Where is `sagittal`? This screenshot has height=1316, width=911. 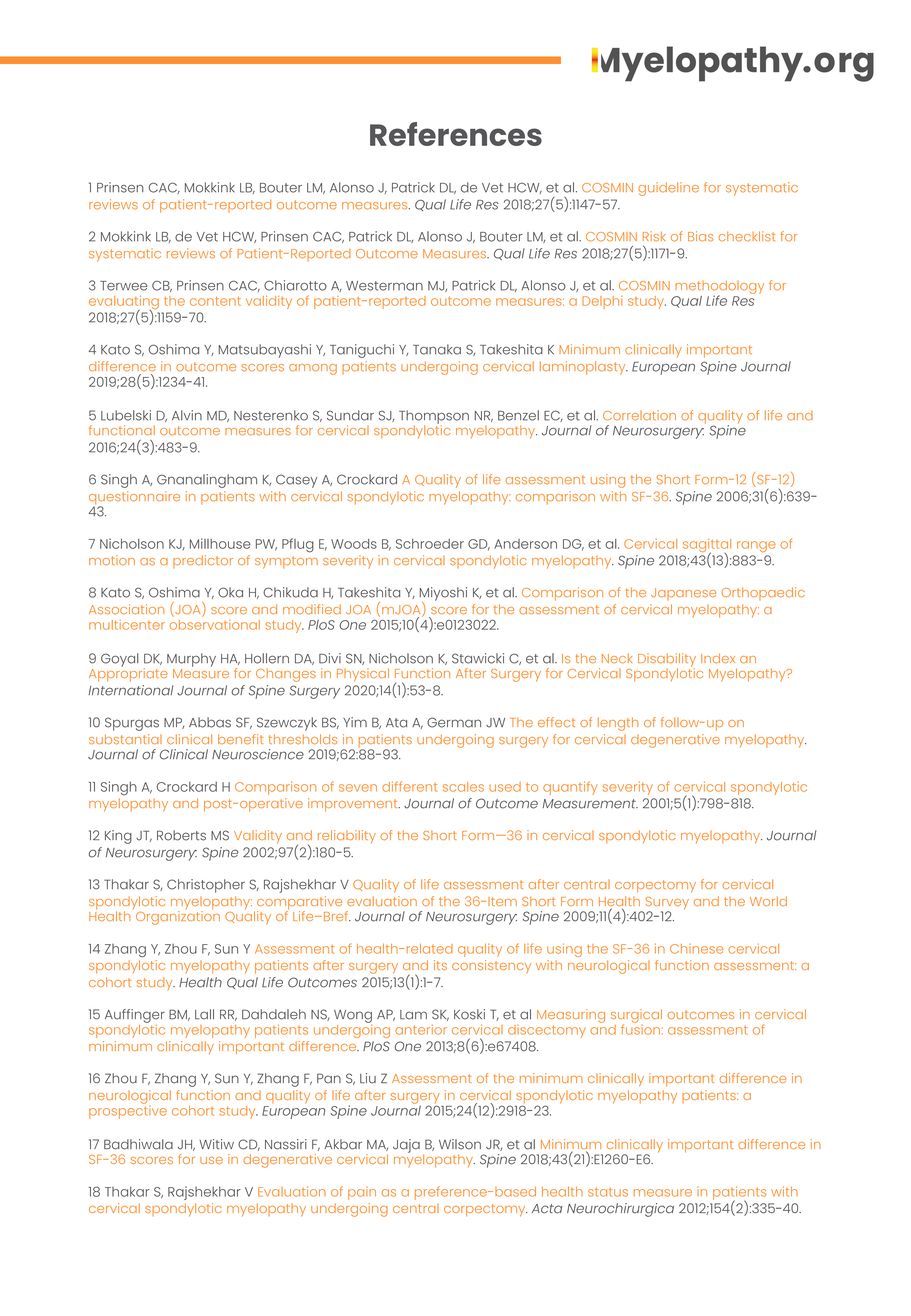
sagittal is located at coordinates (707, 547).
